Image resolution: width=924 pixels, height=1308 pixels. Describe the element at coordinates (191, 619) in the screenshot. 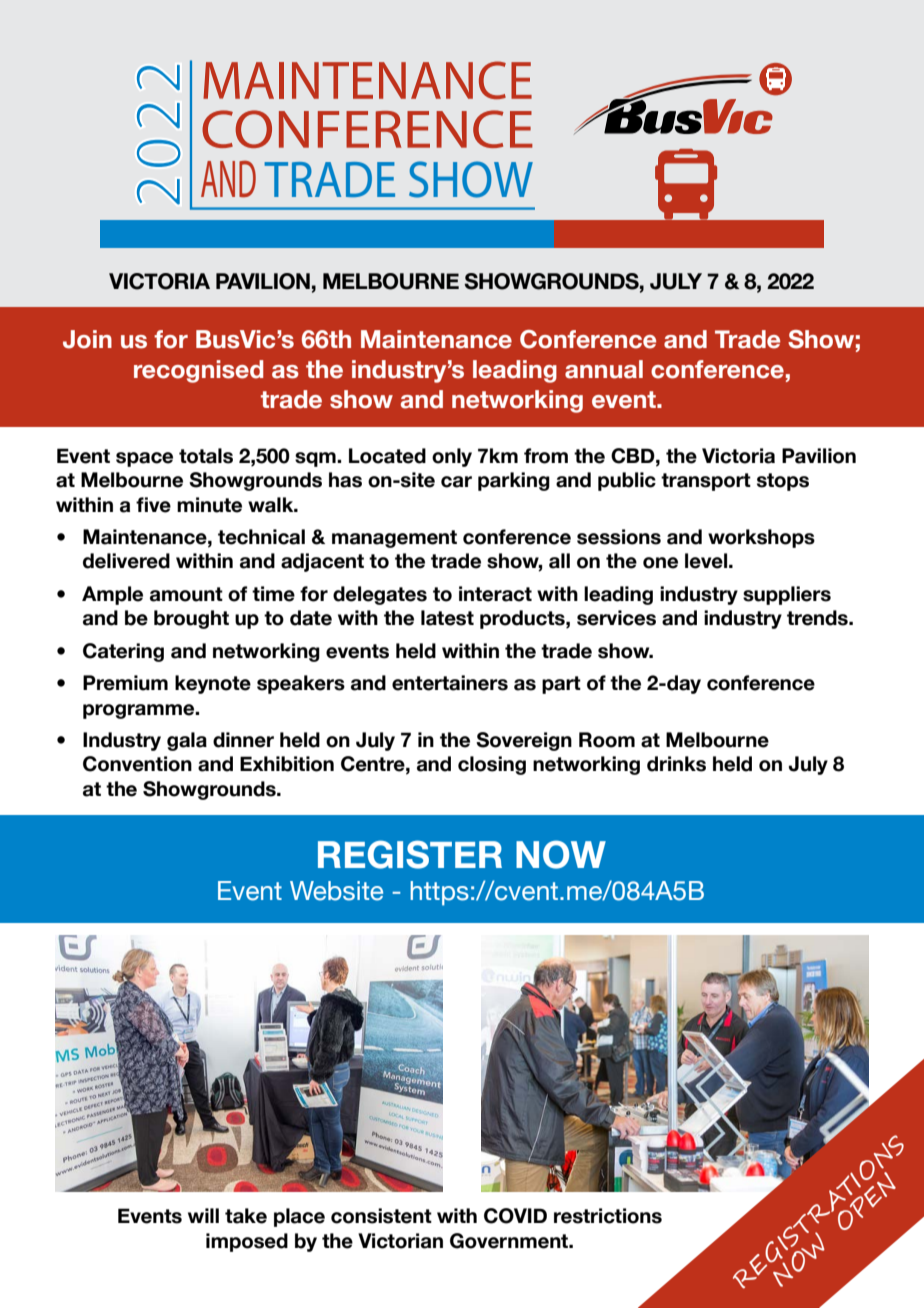

I see `brought` at that location.
